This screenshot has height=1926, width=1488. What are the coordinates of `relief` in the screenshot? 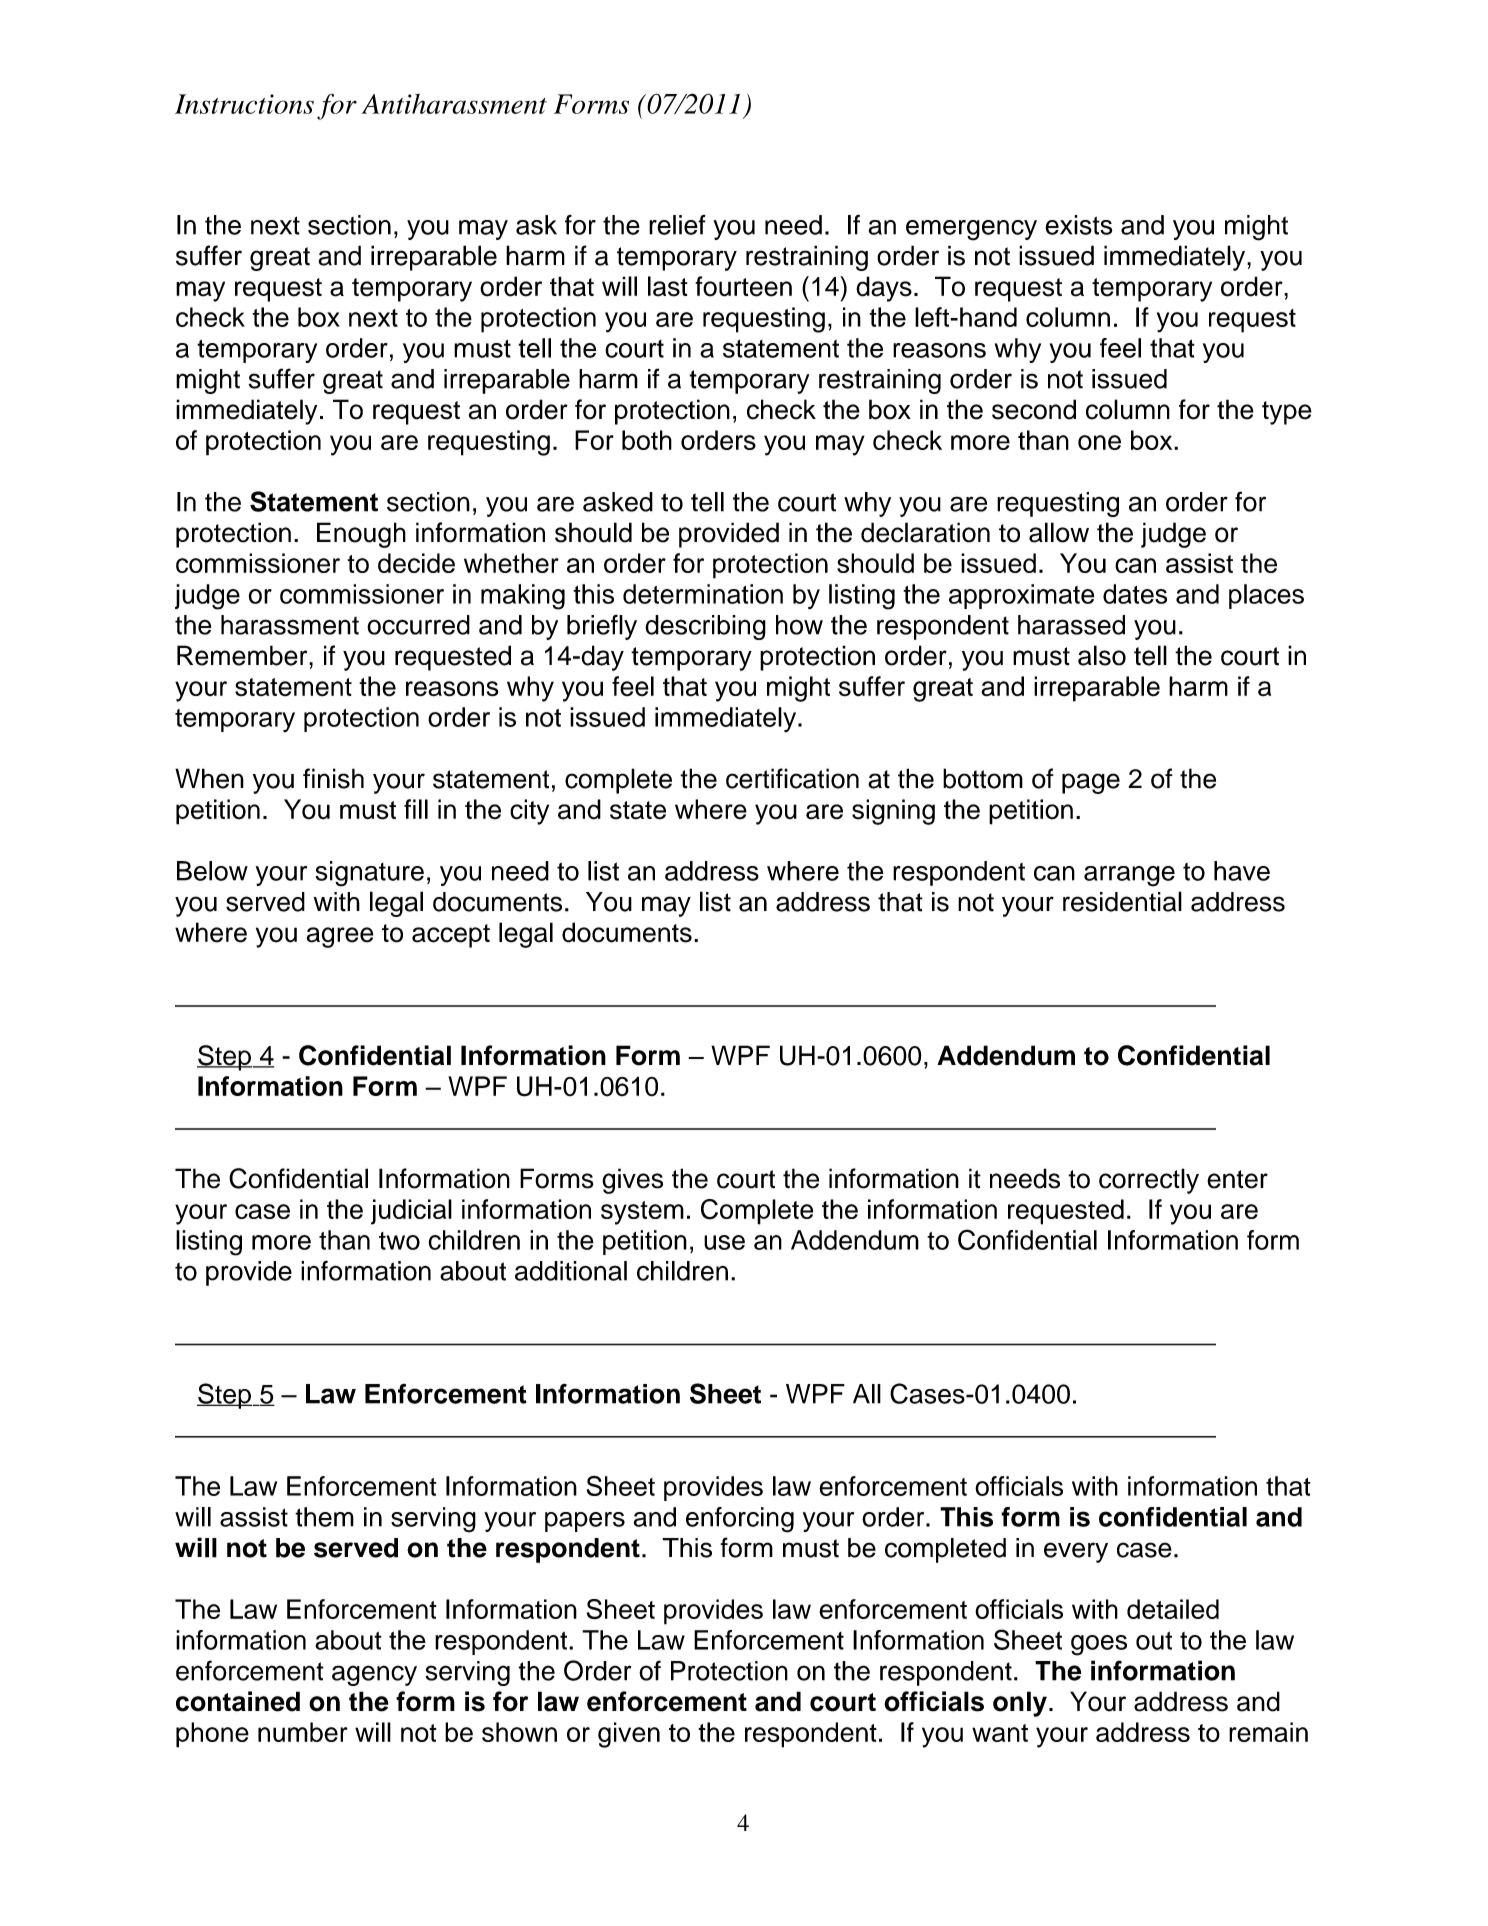 It's located at (677, 225).
